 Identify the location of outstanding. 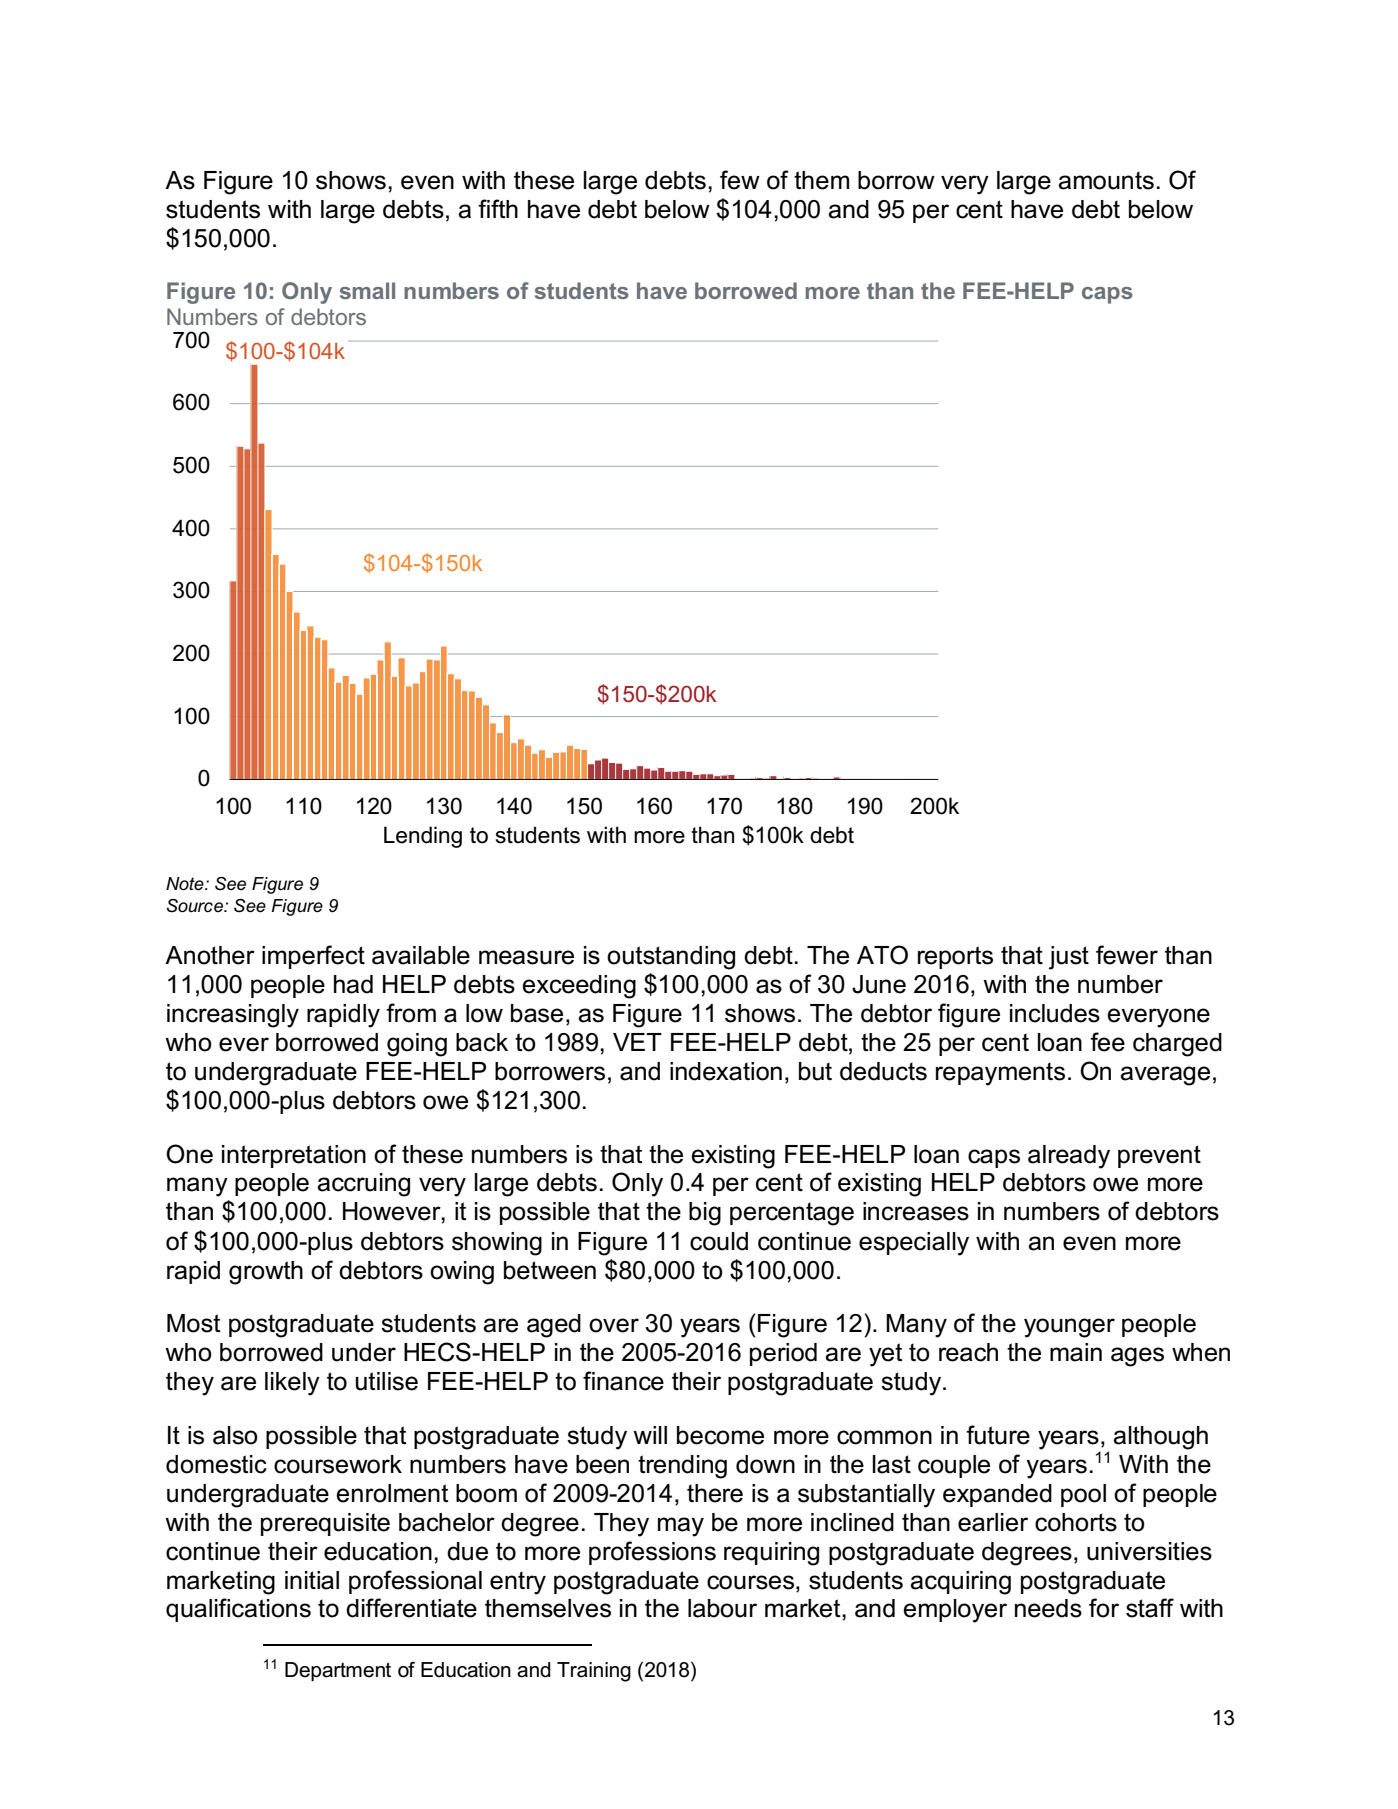
(671, 958).
